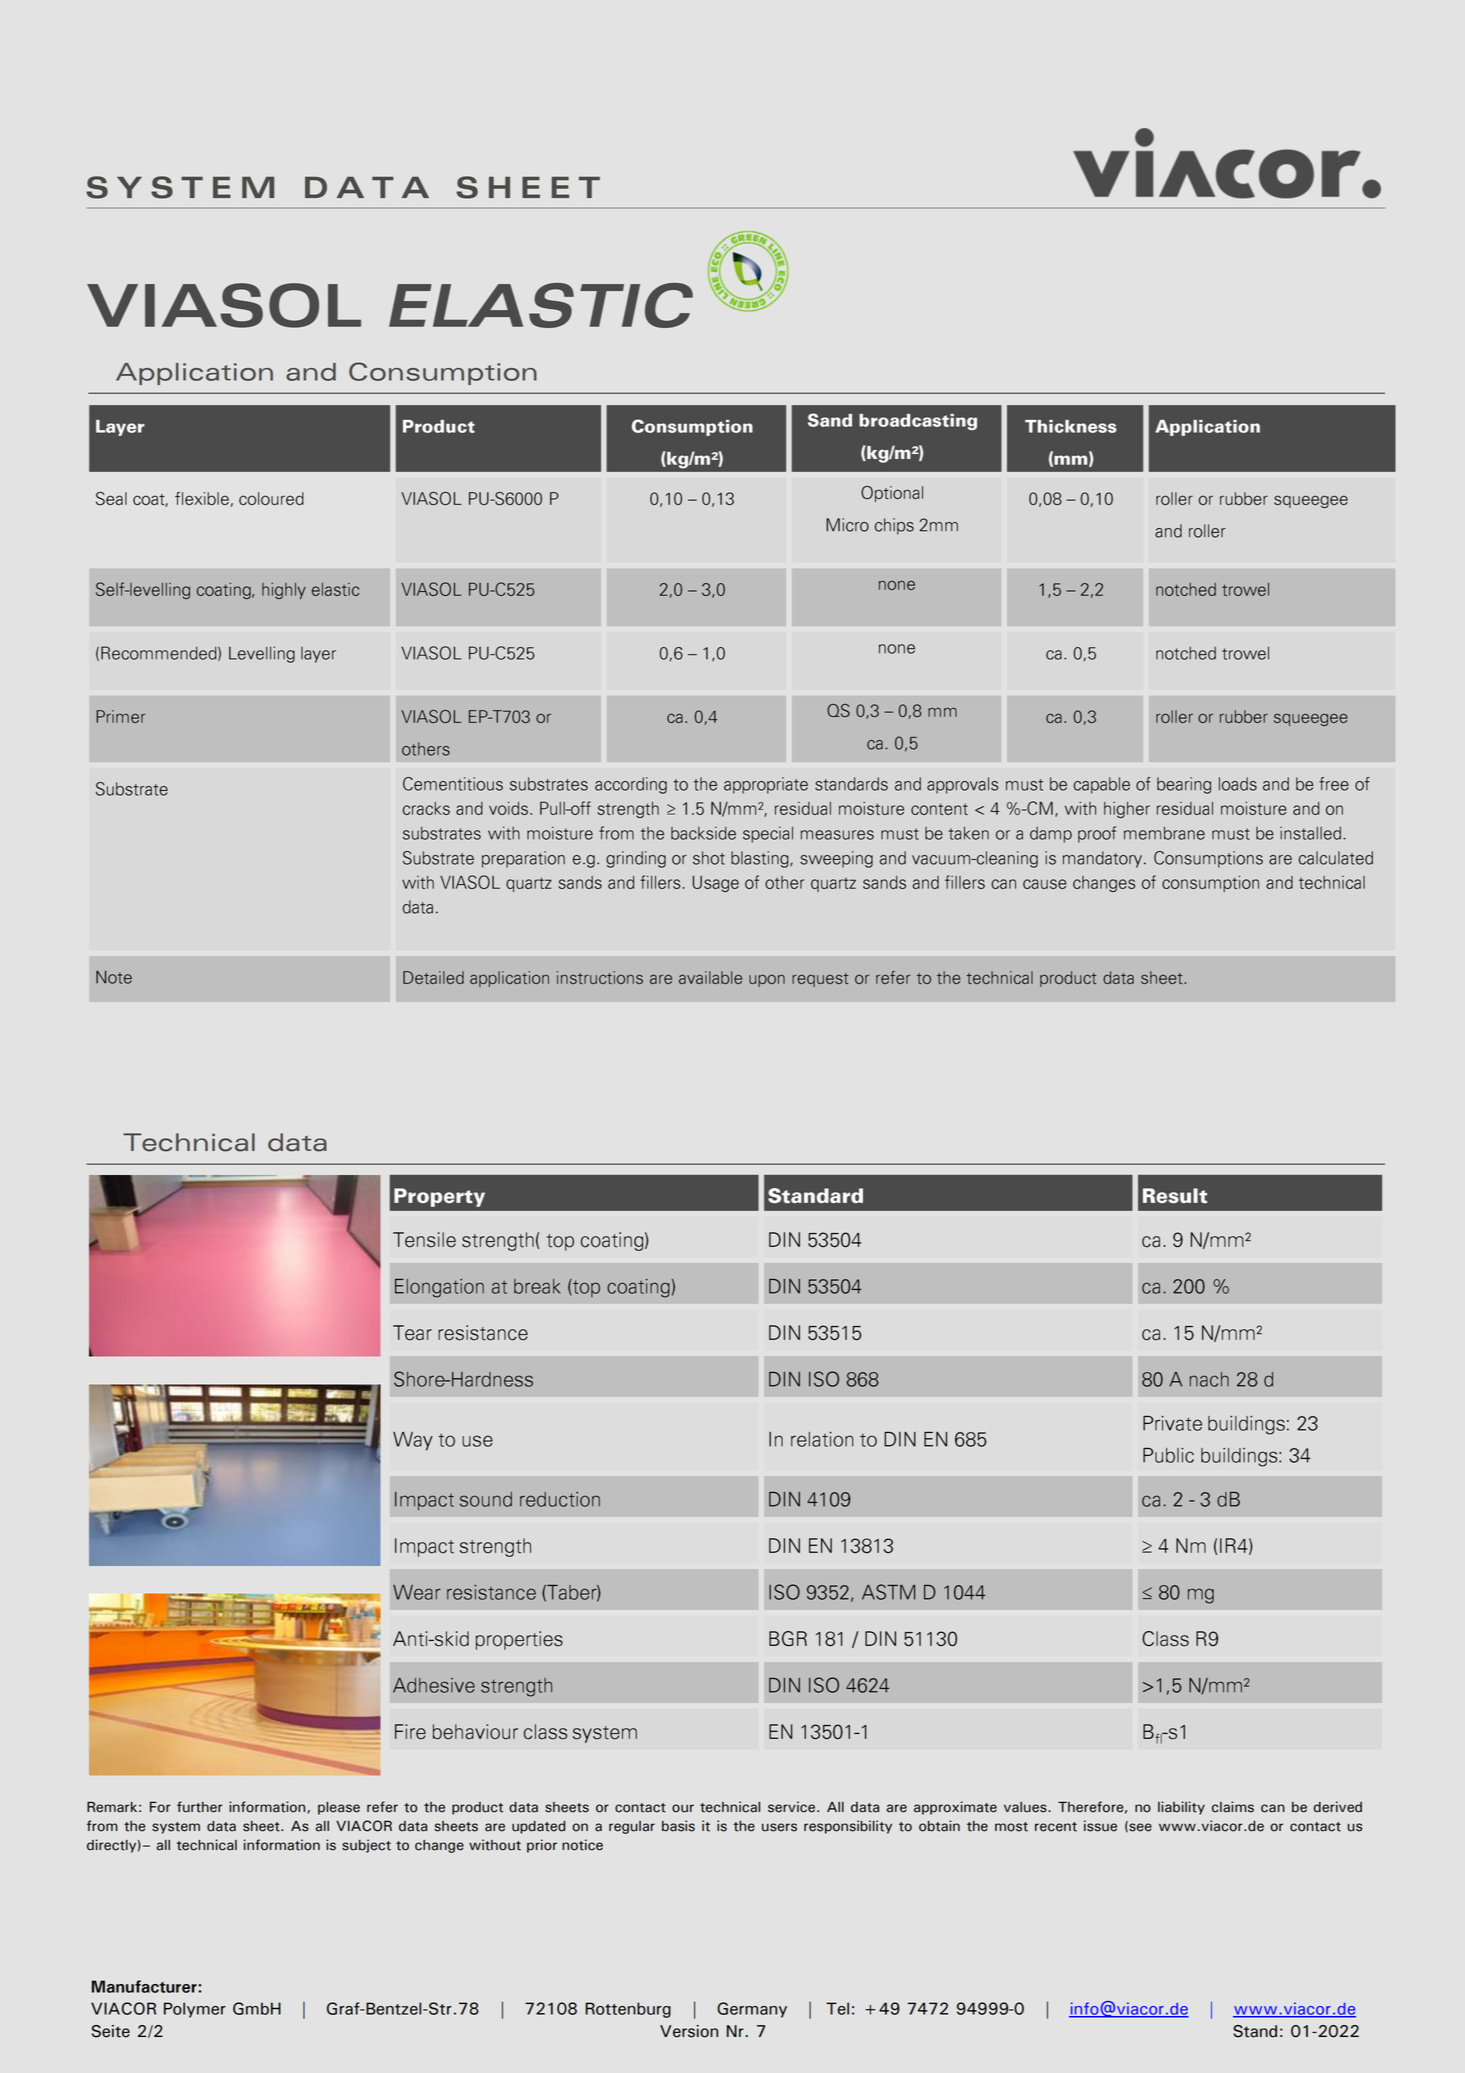 The width and height of the screenshot is (1465, 2073). What do you see at coordinates (1181, 1808) in the screenshot?
I see `liability` at bounding box center [1181, 1808].
